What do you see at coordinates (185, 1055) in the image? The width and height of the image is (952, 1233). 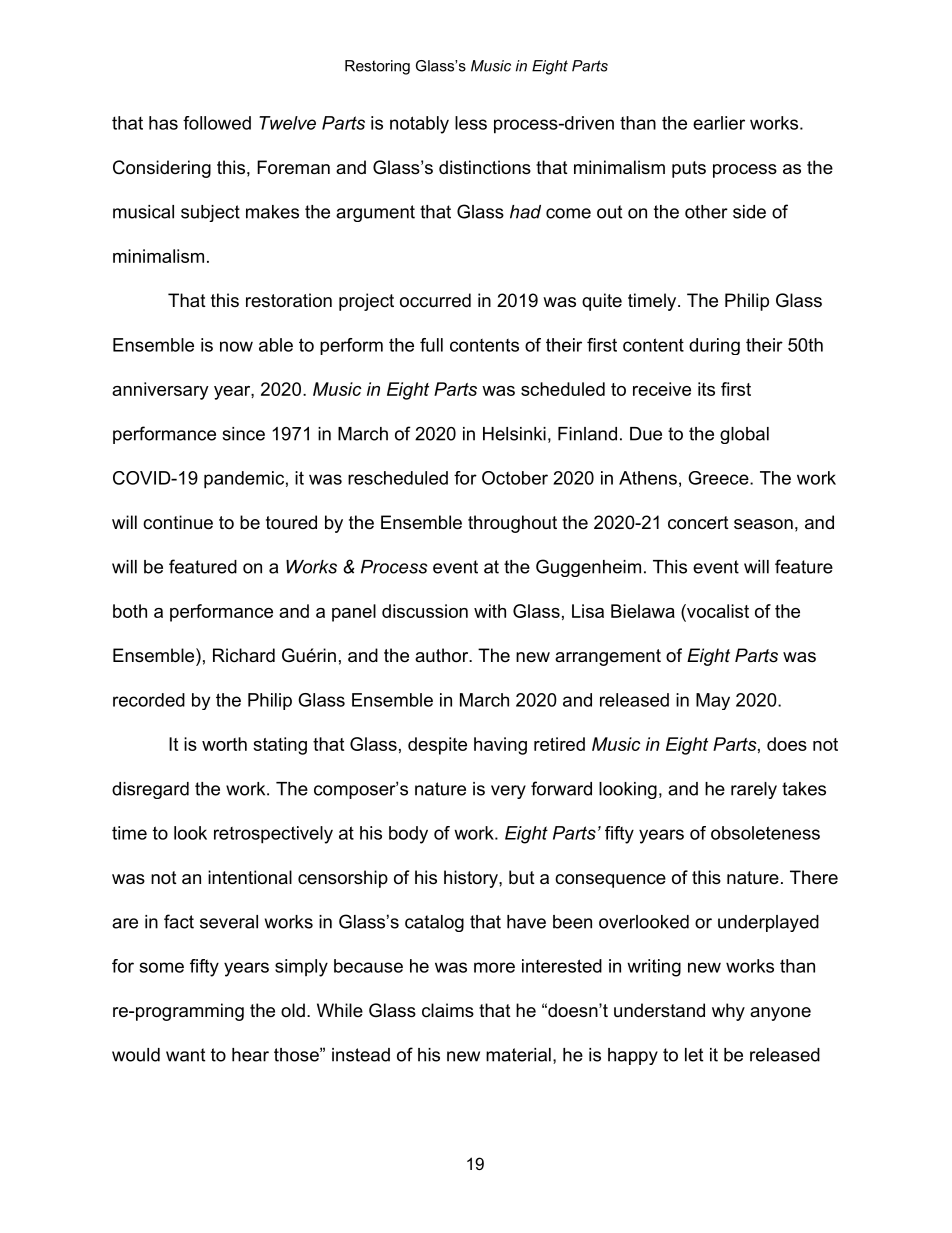 I see `want` at bounding box center [185, 1055].
